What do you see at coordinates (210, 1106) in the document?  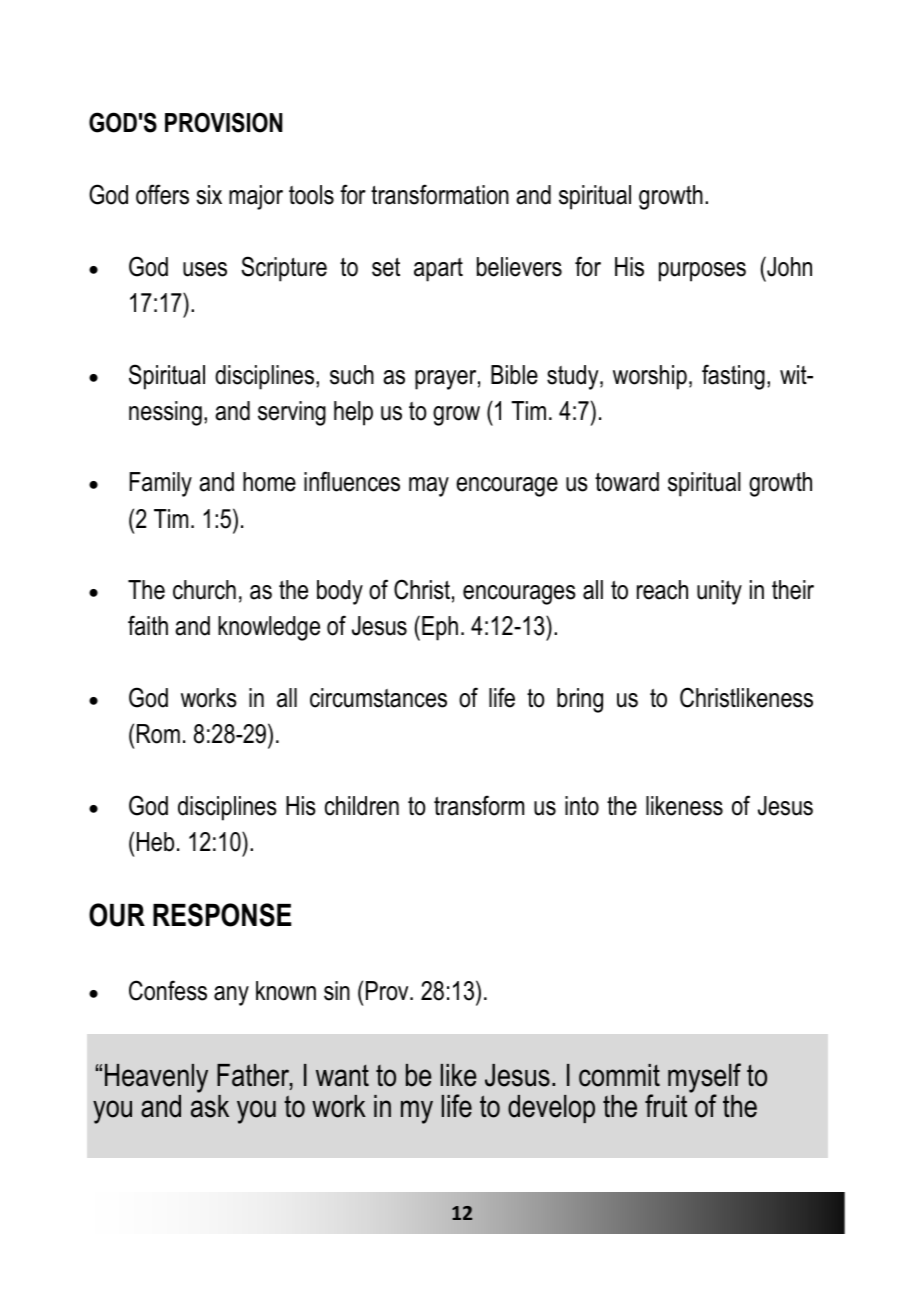 I see `ask` at bounding box center [210, 1106].
